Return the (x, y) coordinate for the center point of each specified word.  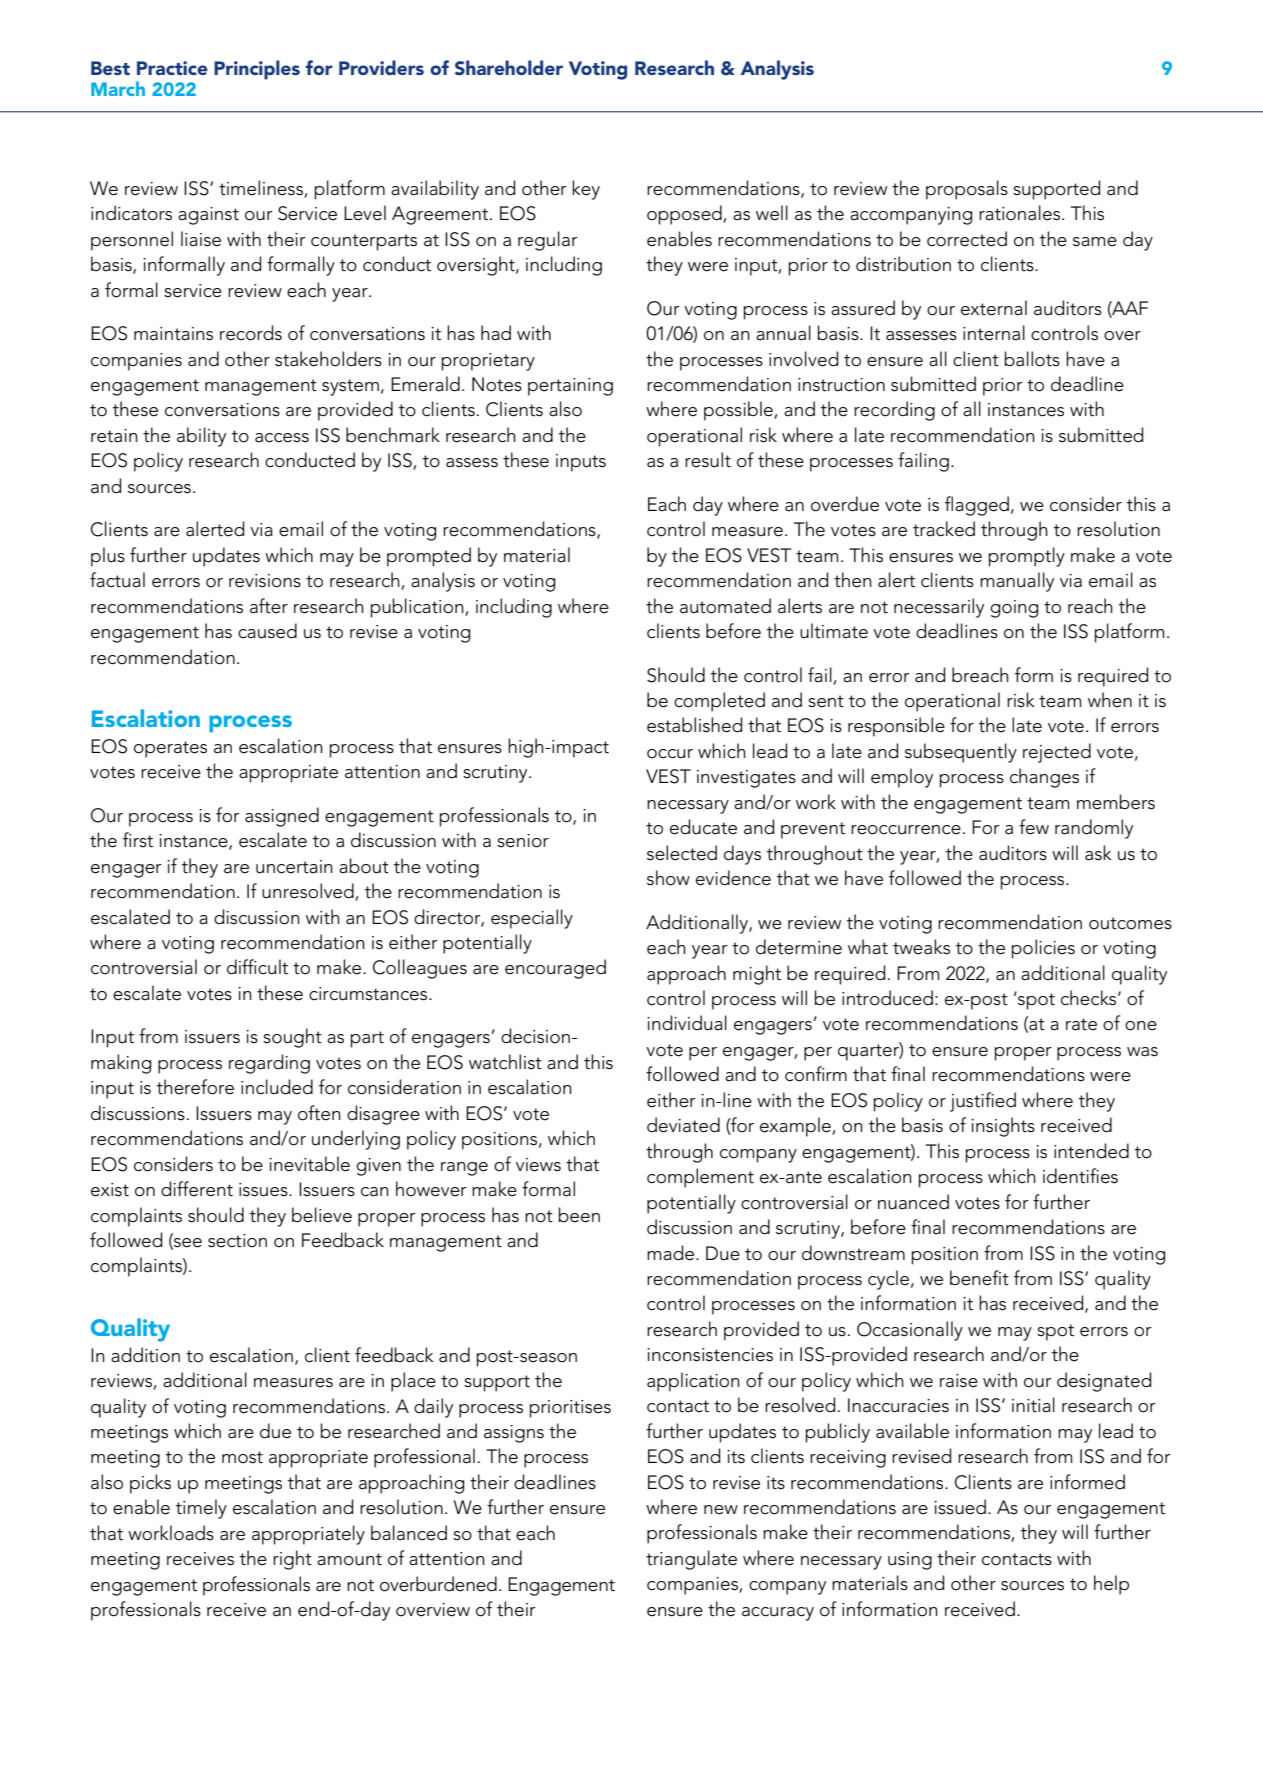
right (292, 1560)
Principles (257, 70)
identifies (1080, 1176)
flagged (977, 506)
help (1111, 1585)
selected (682, 853)
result (708, 460)
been (579, 1215)
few (1034, 827)
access (282, 438)
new (721, 1510)
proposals (967, 190)
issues (264, 1190)
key (586, 190)
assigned (282, 817)
